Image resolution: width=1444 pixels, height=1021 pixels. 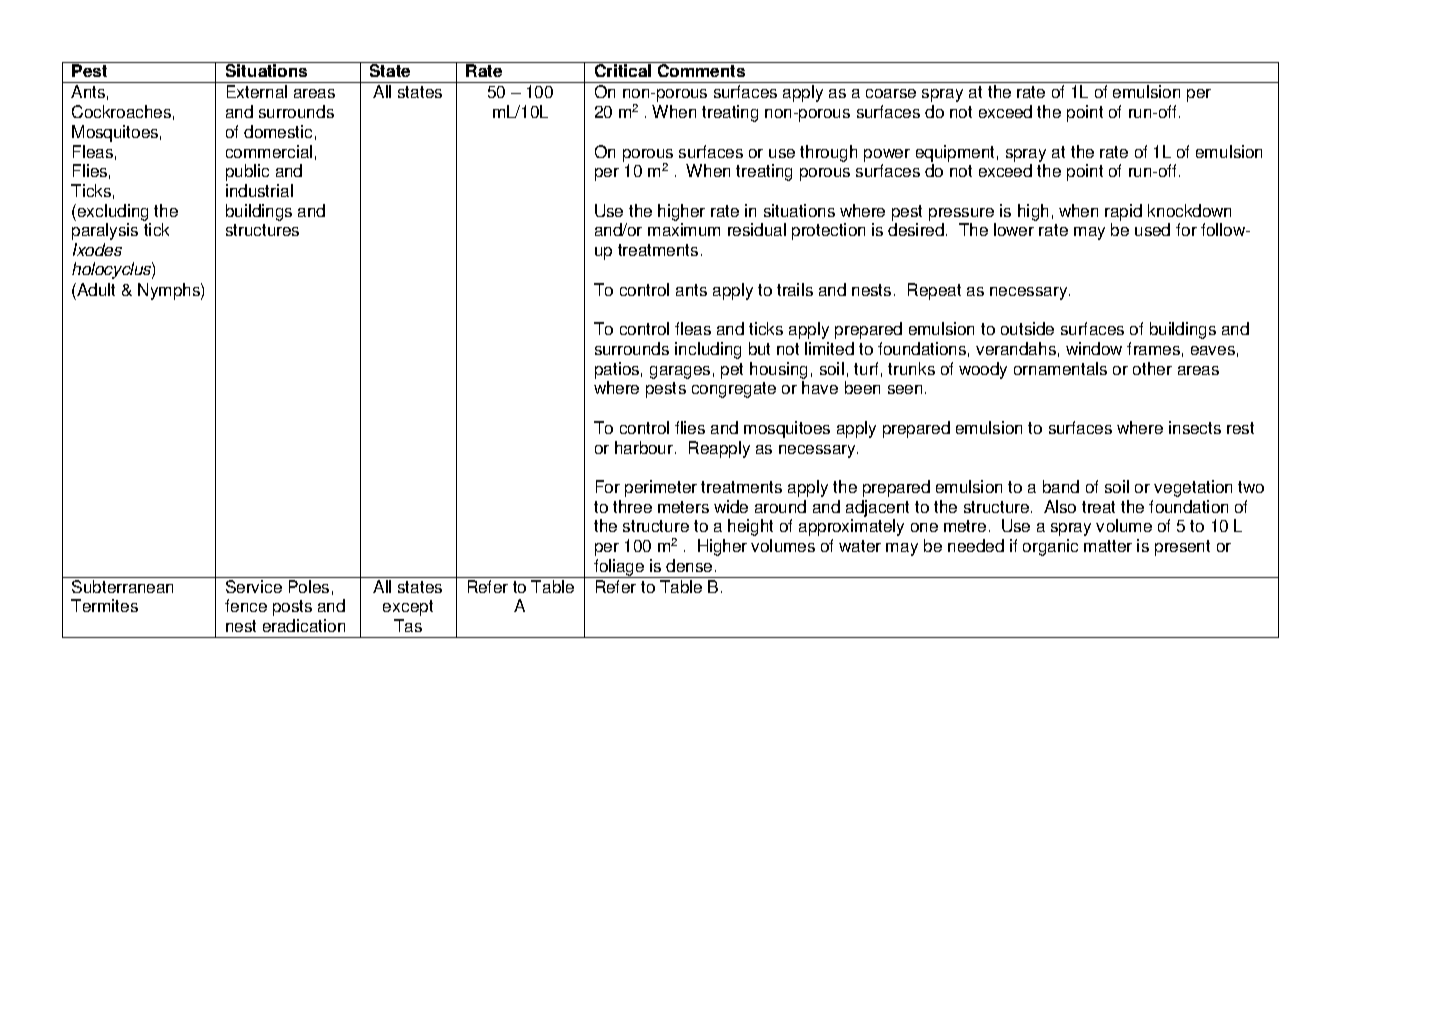 I want to click on power, so click(x=887, y=155).
